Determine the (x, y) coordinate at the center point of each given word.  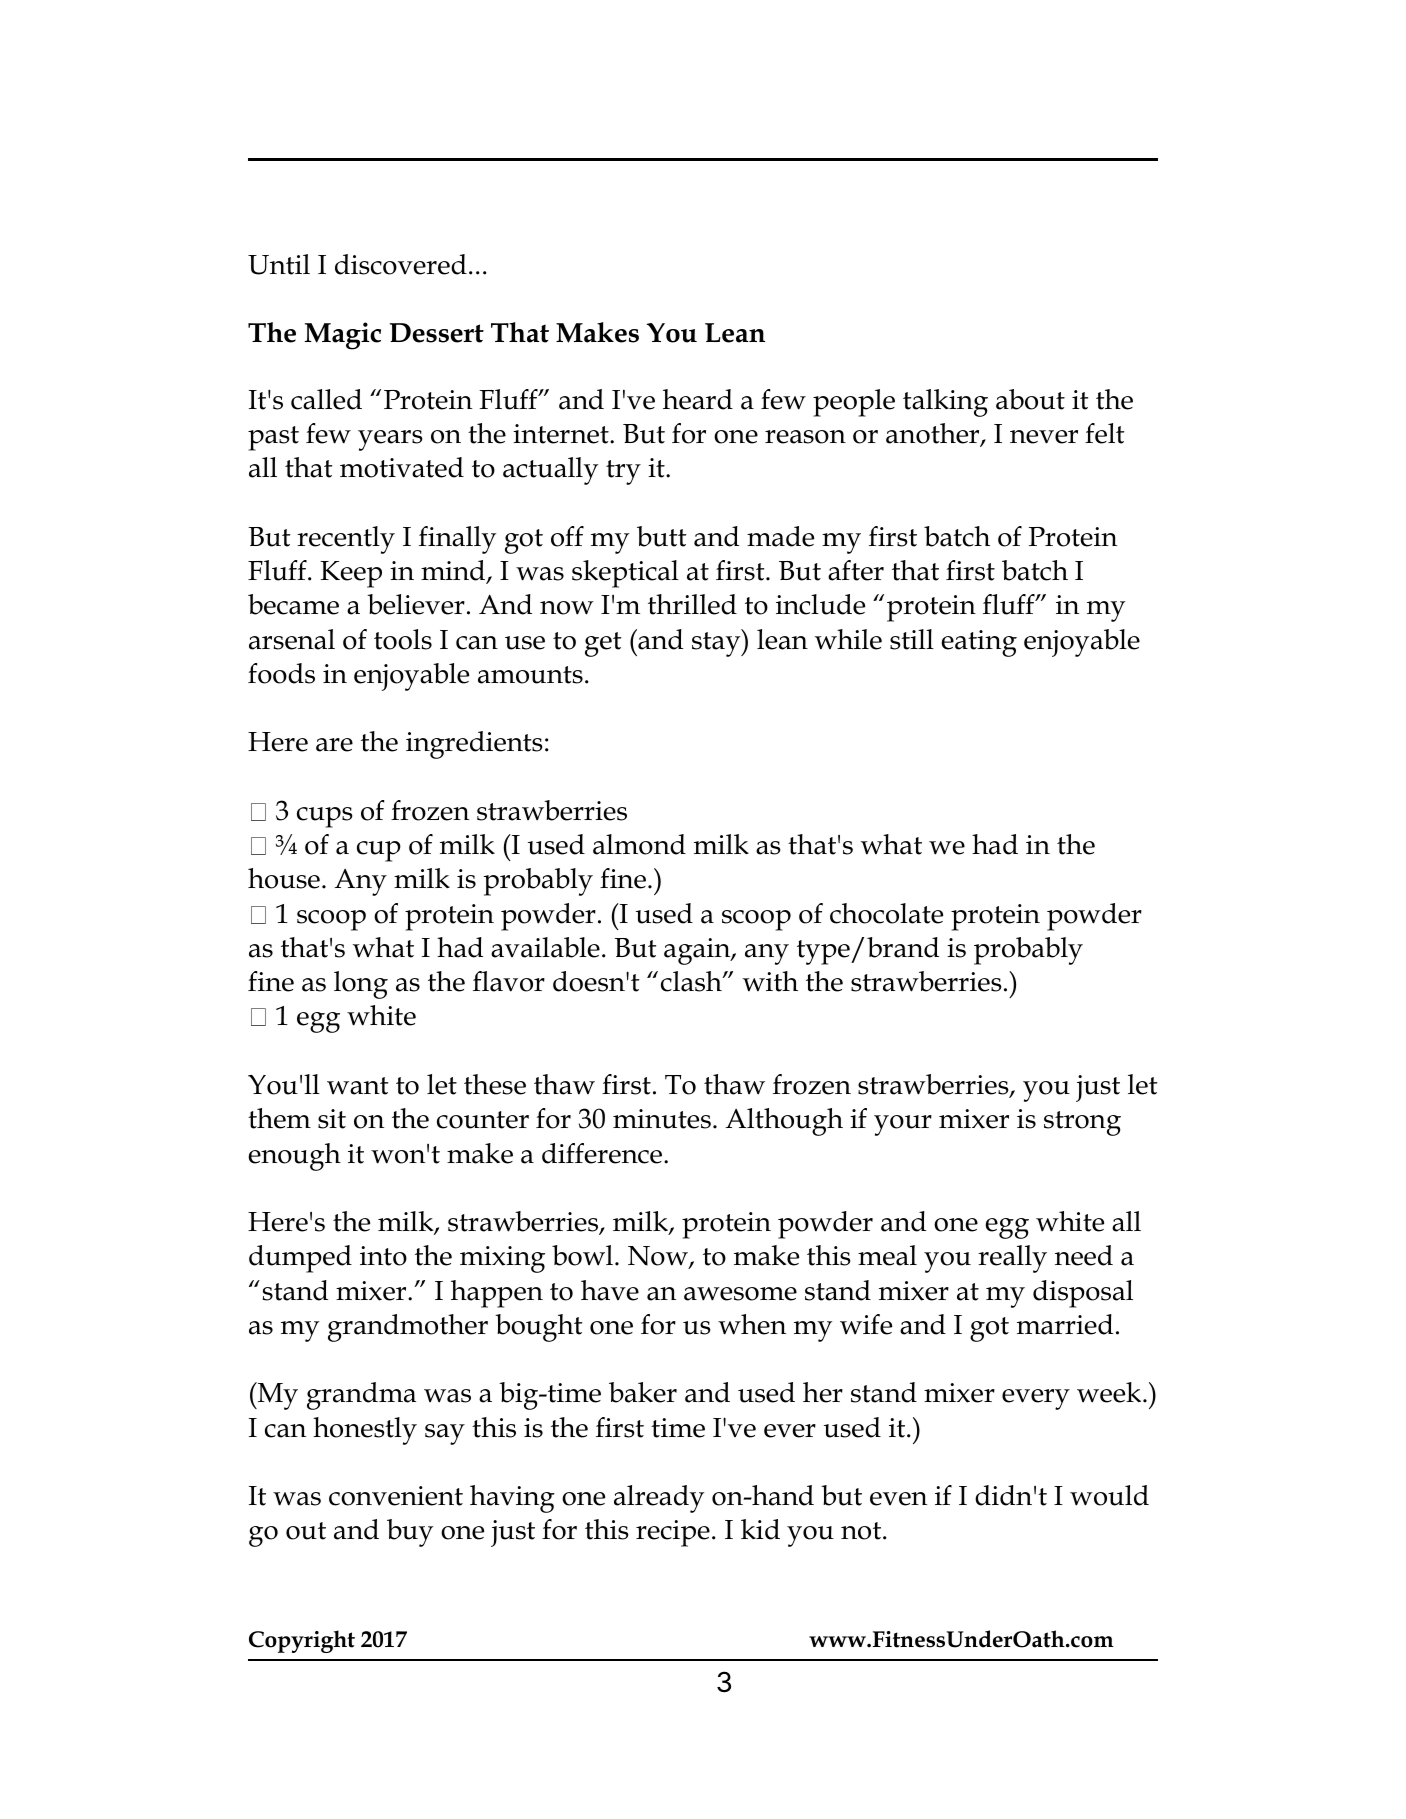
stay (717, 643)
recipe (673, 1533)
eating (979, 643)
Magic (343, 336)
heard (698, 399)
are (334, 745)
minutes (662, 1119)
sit (332, 1119)
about (1030, 399)
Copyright (302, 1641)
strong (1082, 1123)
